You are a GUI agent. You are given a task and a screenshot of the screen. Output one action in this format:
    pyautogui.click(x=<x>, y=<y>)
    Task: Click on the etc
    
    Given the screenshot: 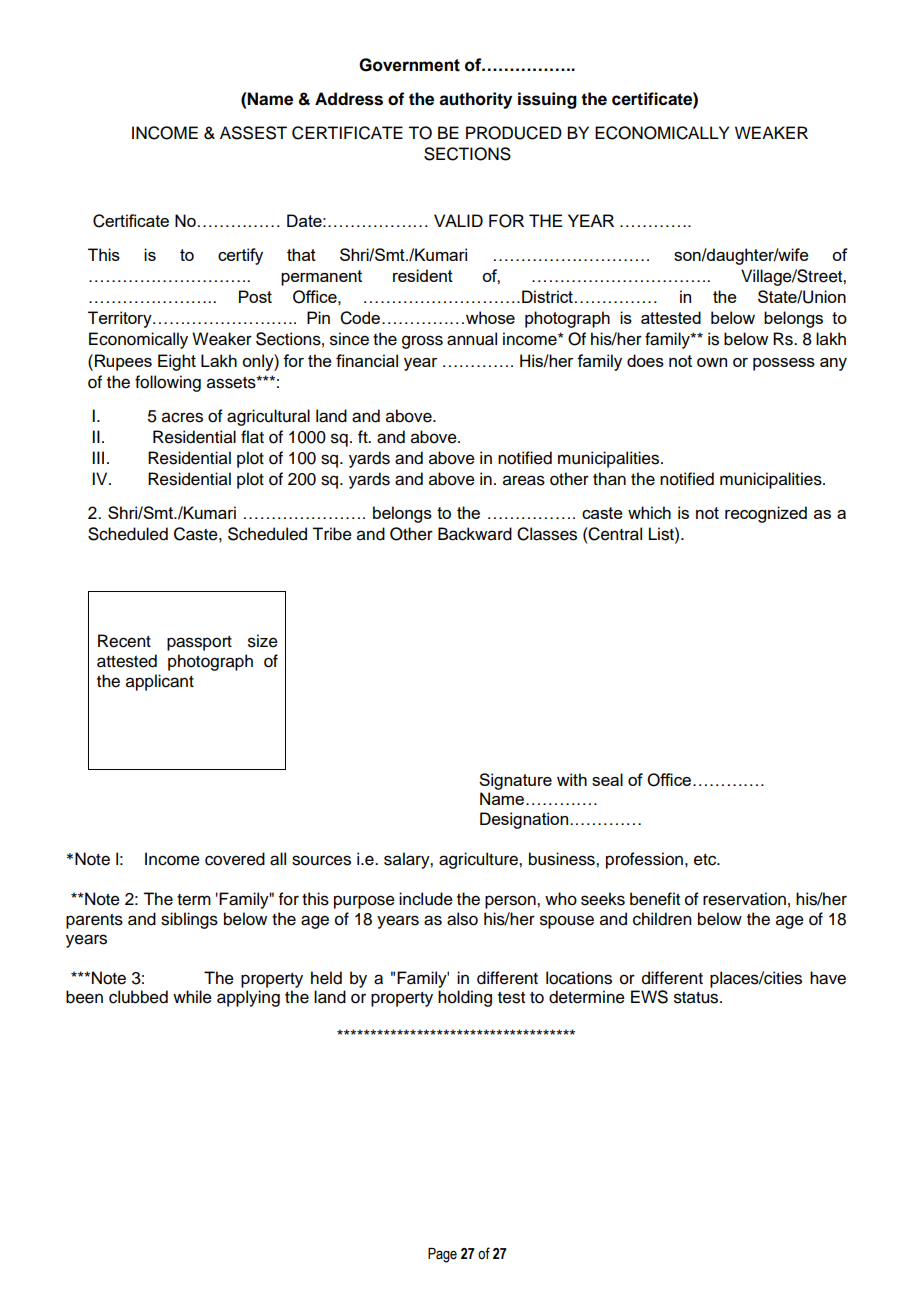 What is the action you would take?
    pyautogui.click(x=706, y=860)
